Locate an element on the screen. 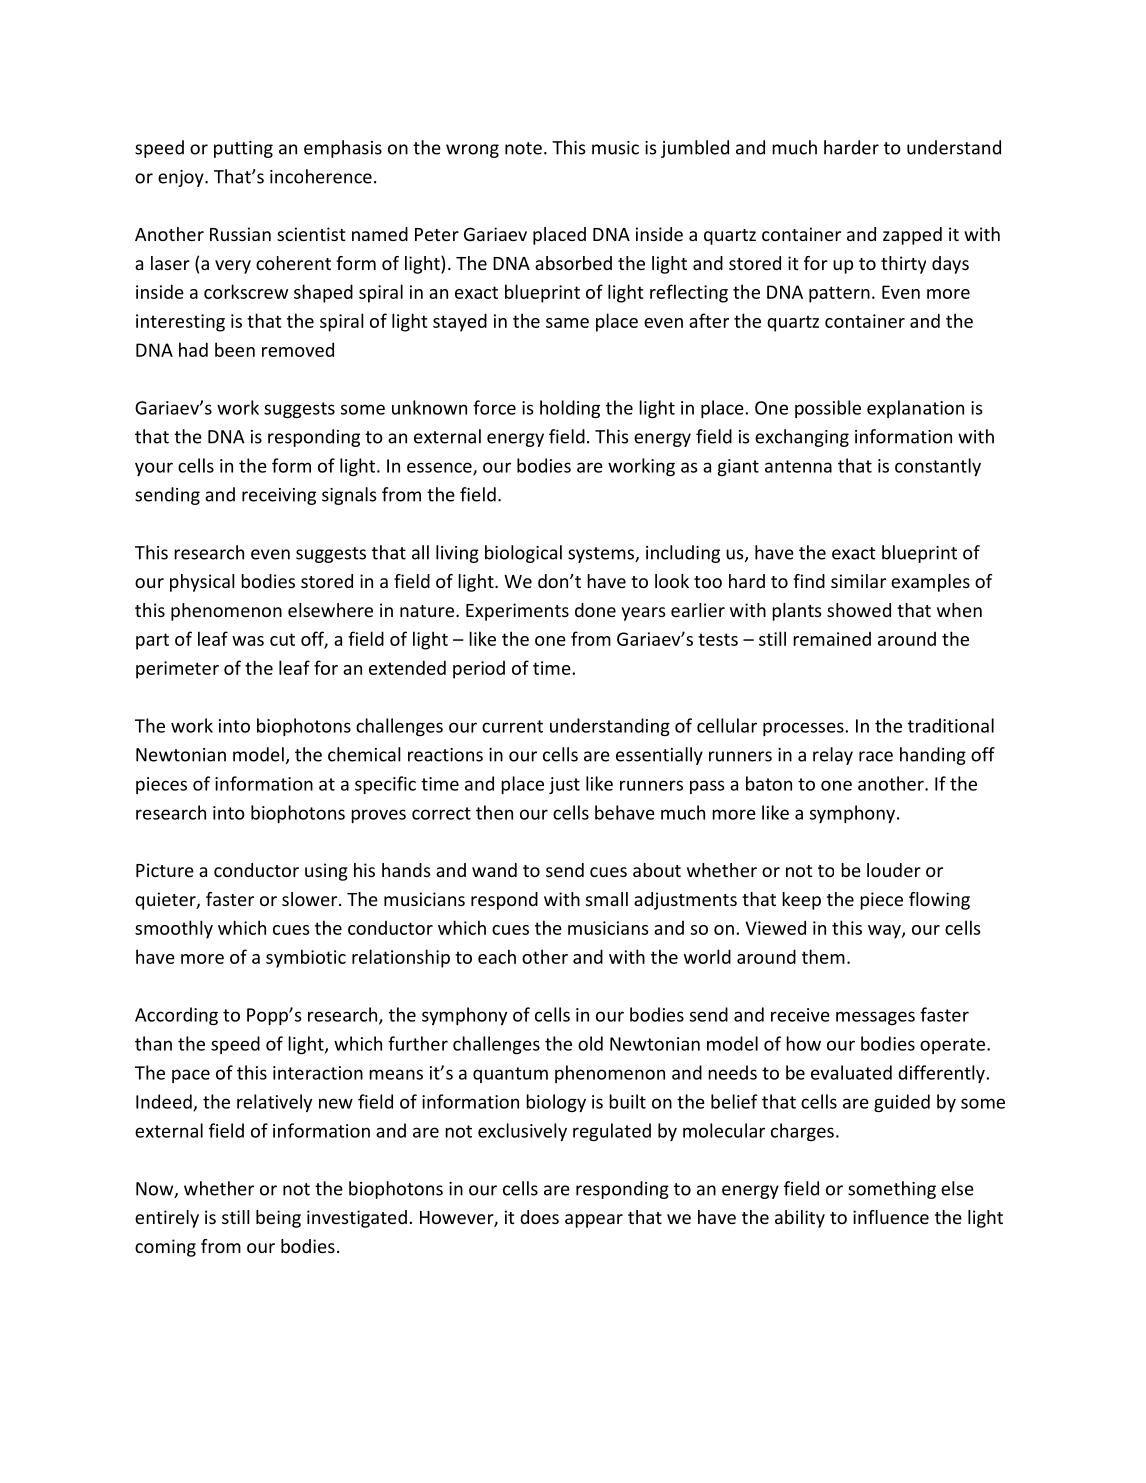 The width and height of the screenshot is (1146, 1483). perimeter is located at coordinates (177, 670).
